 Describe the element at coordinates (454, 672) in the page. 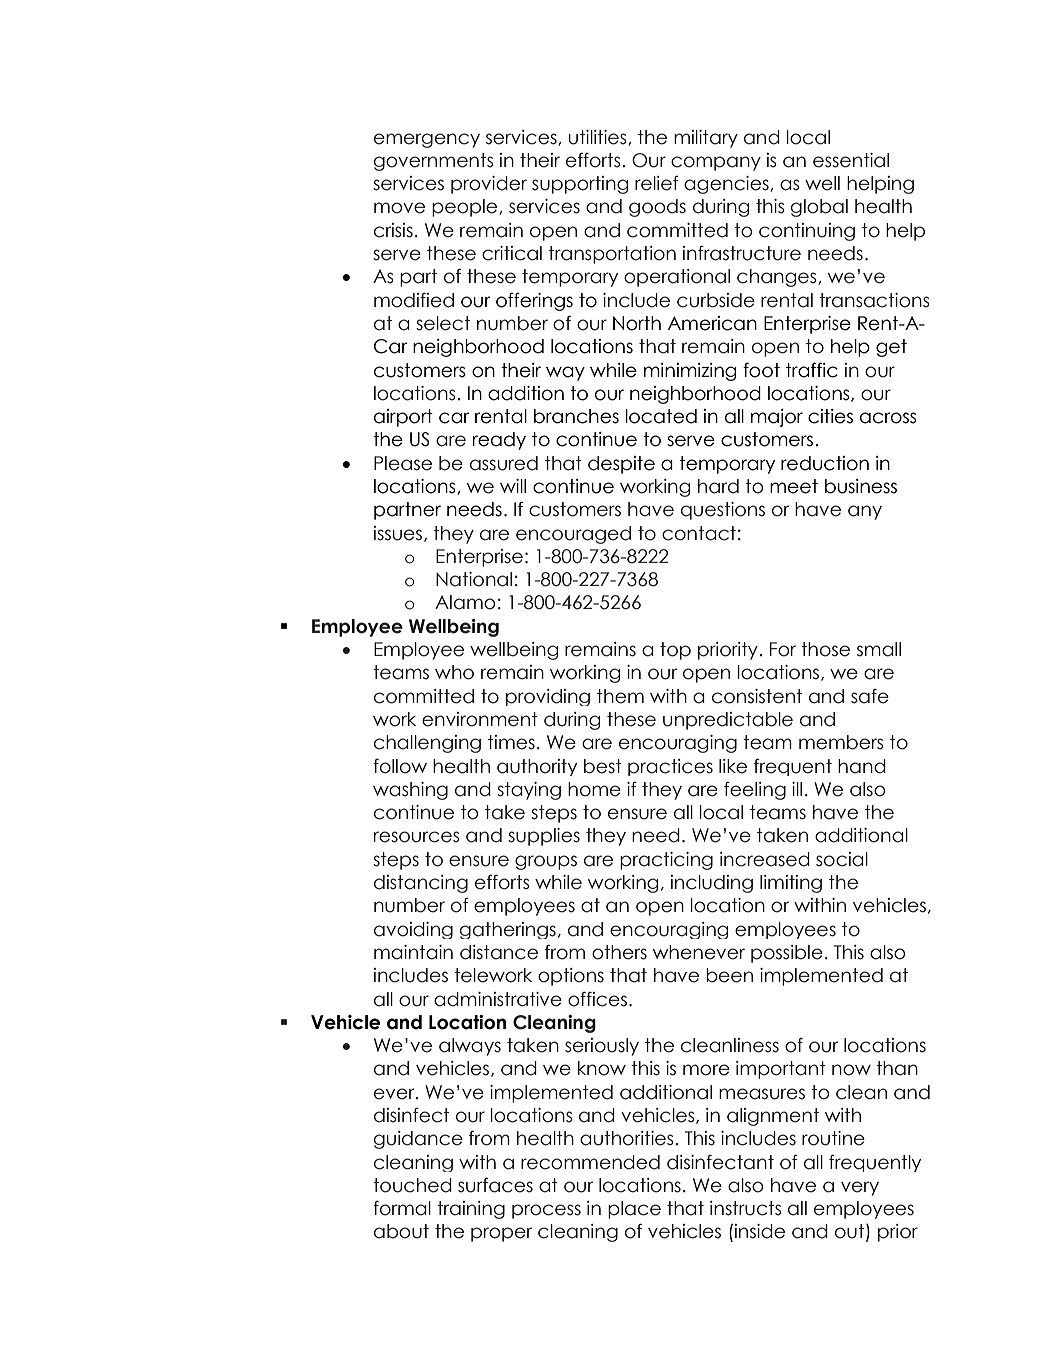

I see `who` at that location.
